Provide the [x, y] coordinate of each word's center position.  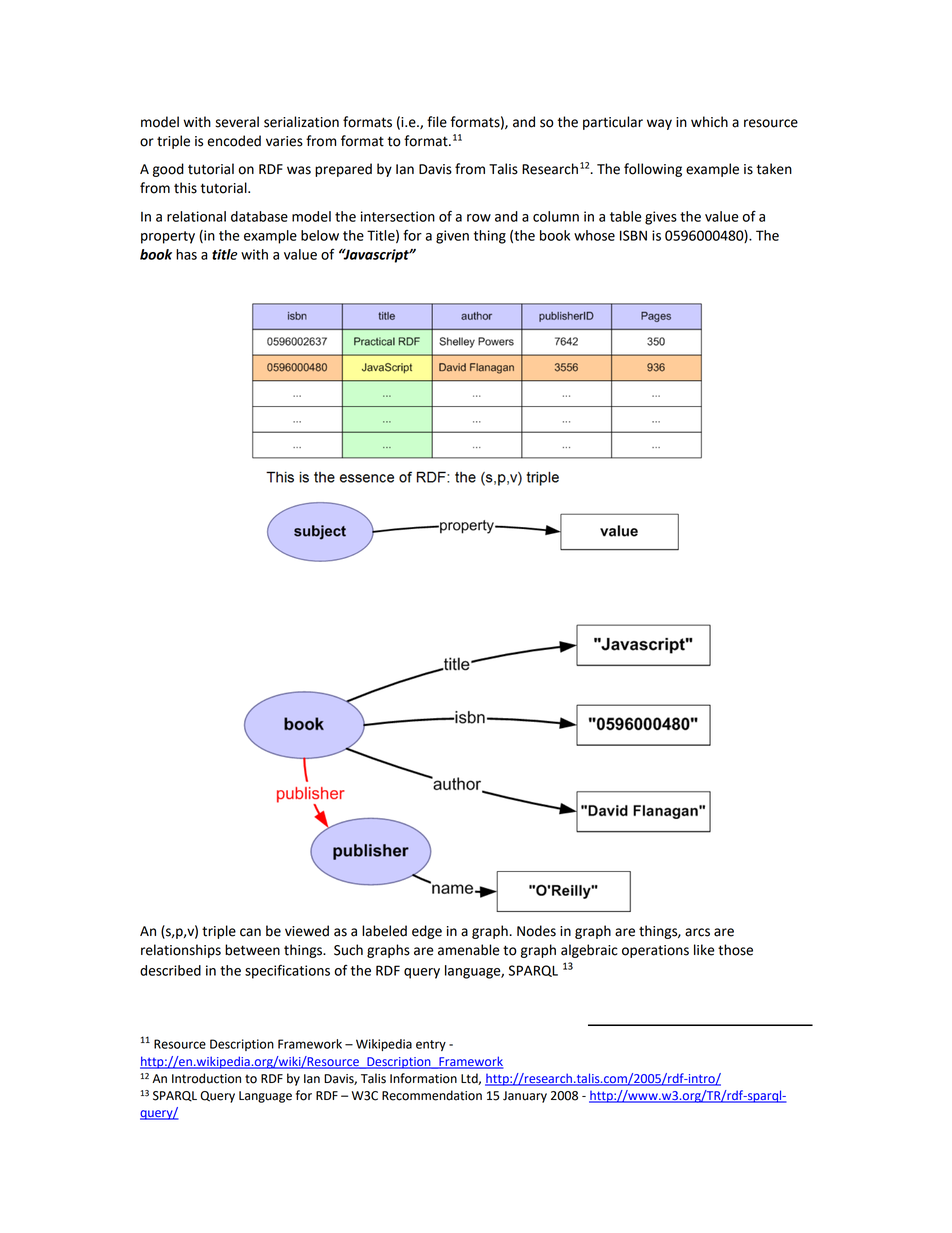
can [250, 932]
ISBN [633, 235]
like [704, 950]
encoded [234, 141]
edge [427, 932]
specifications [287, 971]
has [186, 254]
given [452, 237]
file [437, 122]
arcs [697, 932]
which [709, 122]
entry [431, 1045]
